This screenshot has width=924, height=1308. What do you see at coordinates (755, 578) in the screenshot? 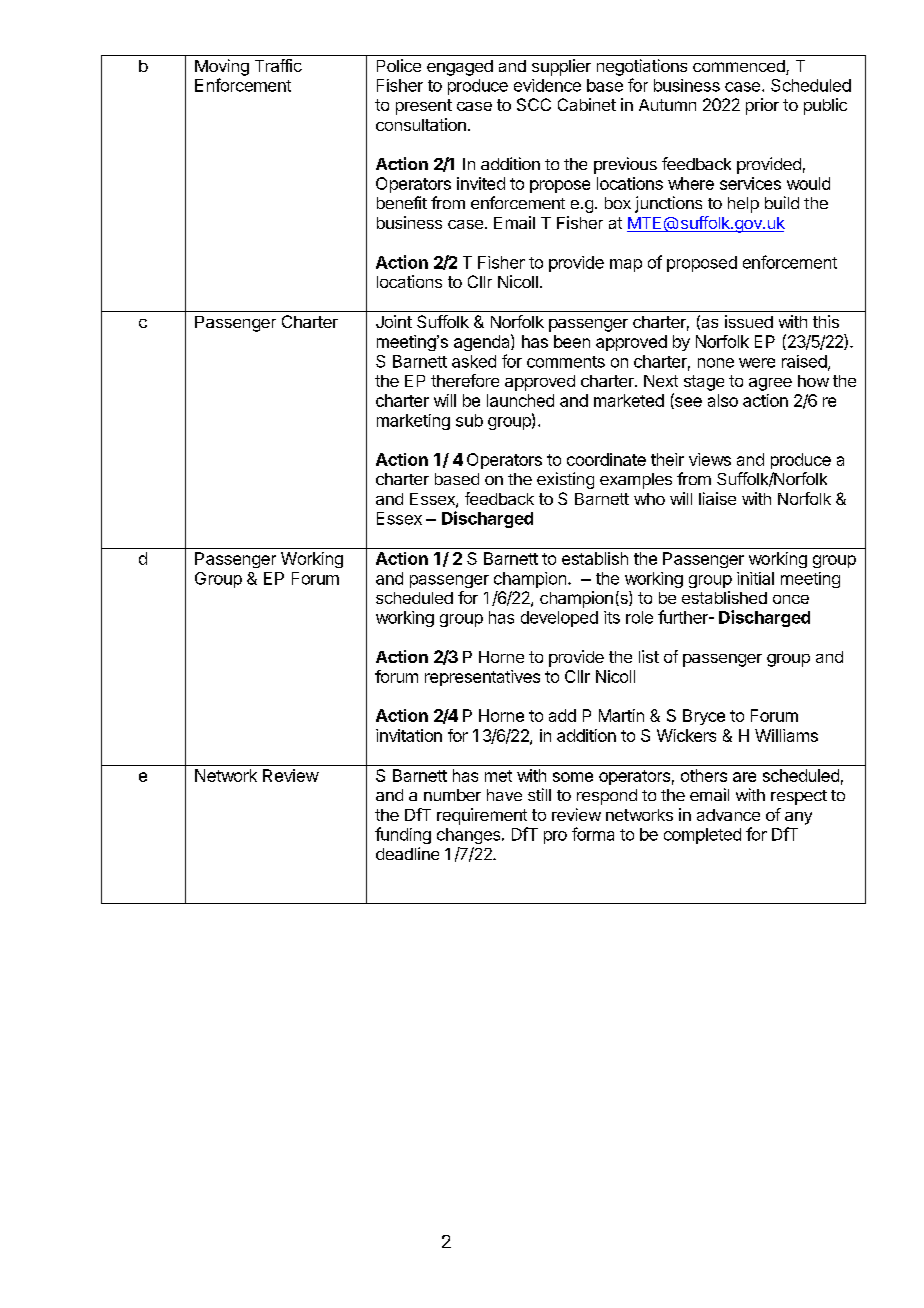
I see `initial` at bounding box center [755, 578].
